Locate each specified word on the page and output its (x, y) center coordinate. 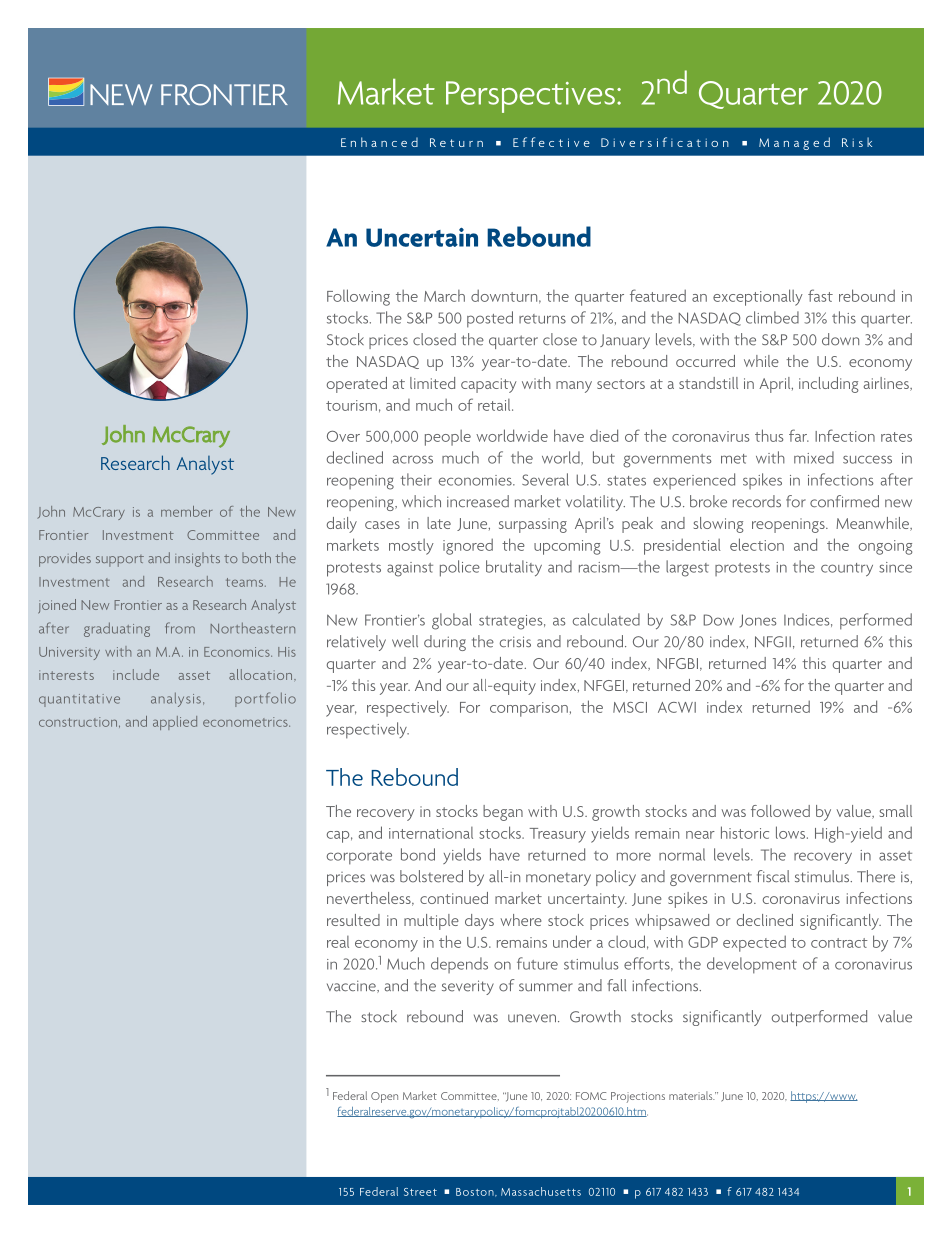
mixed (814, 457)
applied (175, 723)
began (503, 813)
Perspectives (530, 97)
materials (692, 1095)
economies (476, 480)
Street (420, 1192)
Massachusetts (541, 1191)
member (187, 511)
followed (780, 811)
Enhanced (379, 142)
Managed (794, 143)
